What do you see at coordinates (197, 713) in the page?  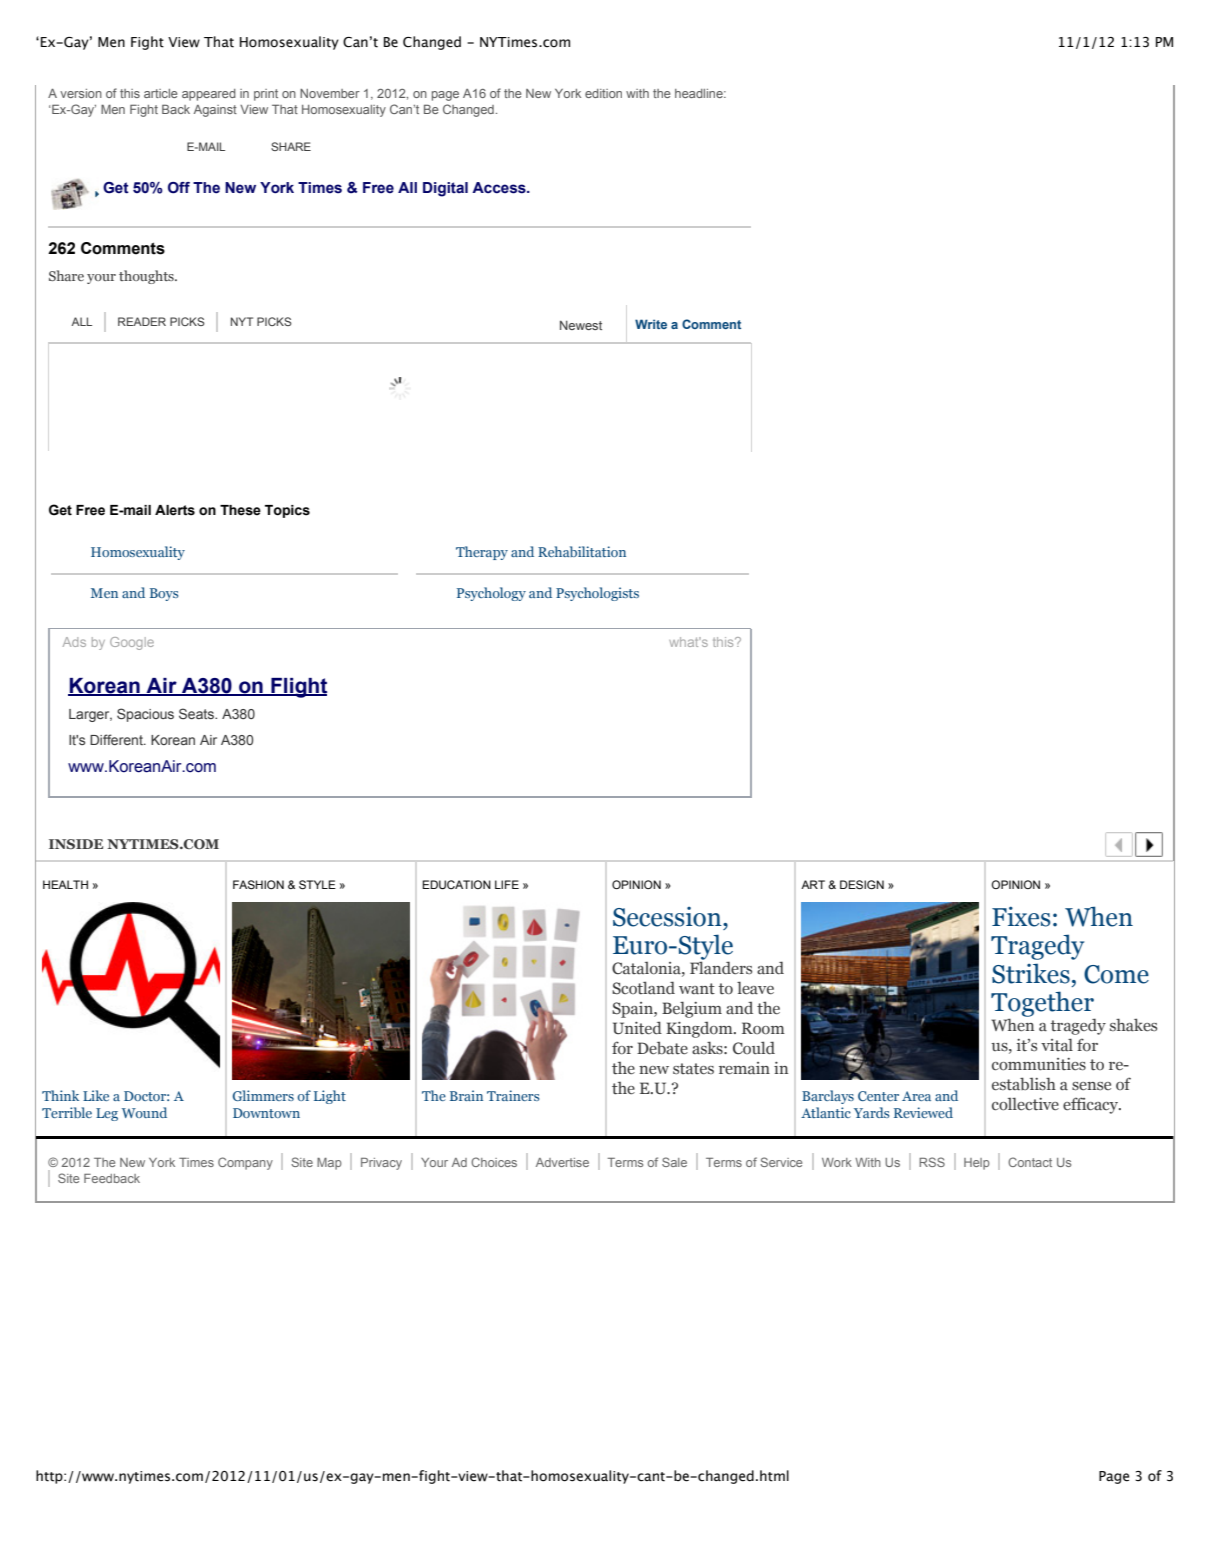 I see `Seats` at bounding box center [197, 713].
